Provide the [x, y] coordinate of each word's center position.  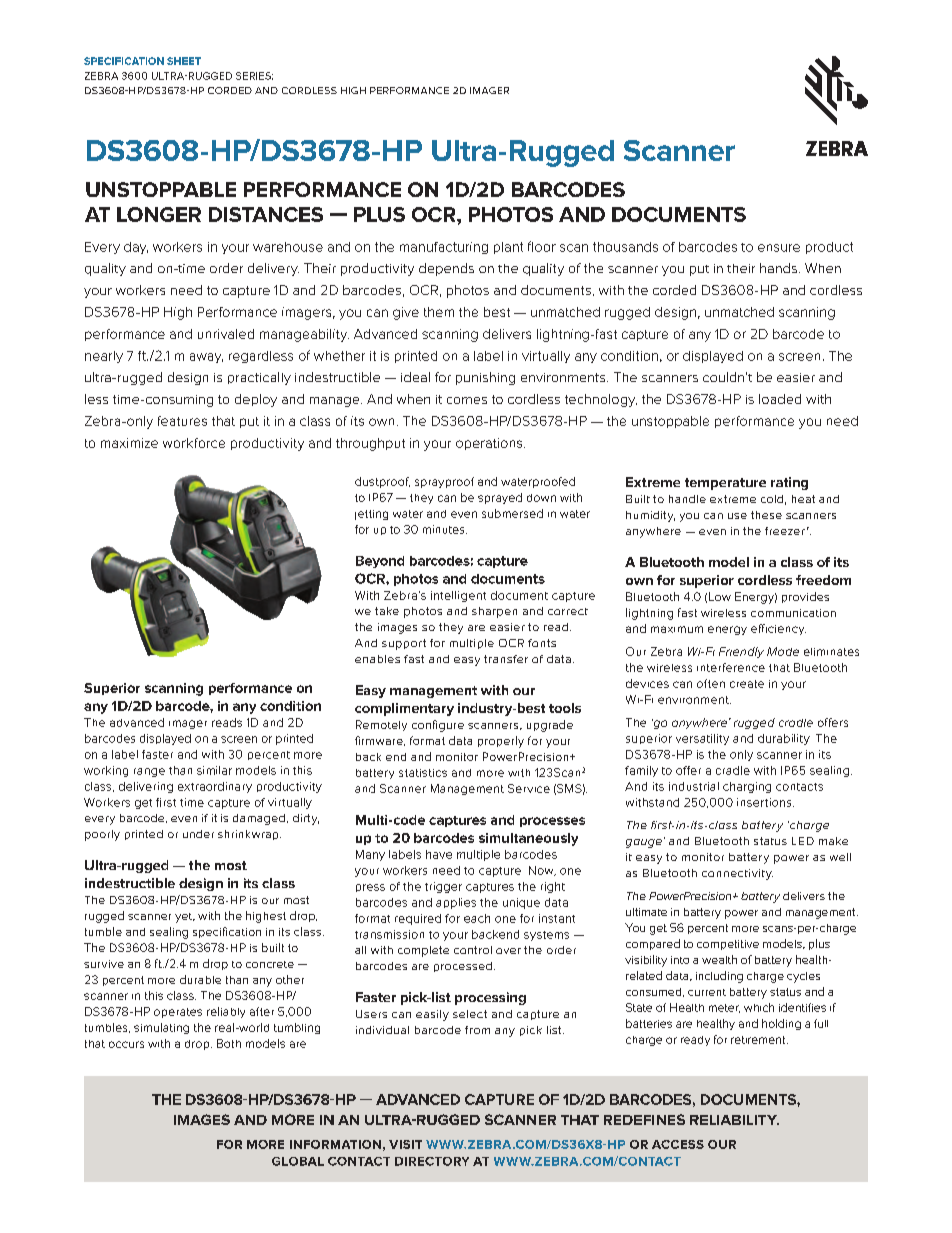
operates [178, 1013]
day [136, 248]
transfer [506, 659]
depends [446, 269]
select [470, 1014]
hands [778, 268]
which [759, 1007]
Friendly [741, 652]
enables [377, 659]
